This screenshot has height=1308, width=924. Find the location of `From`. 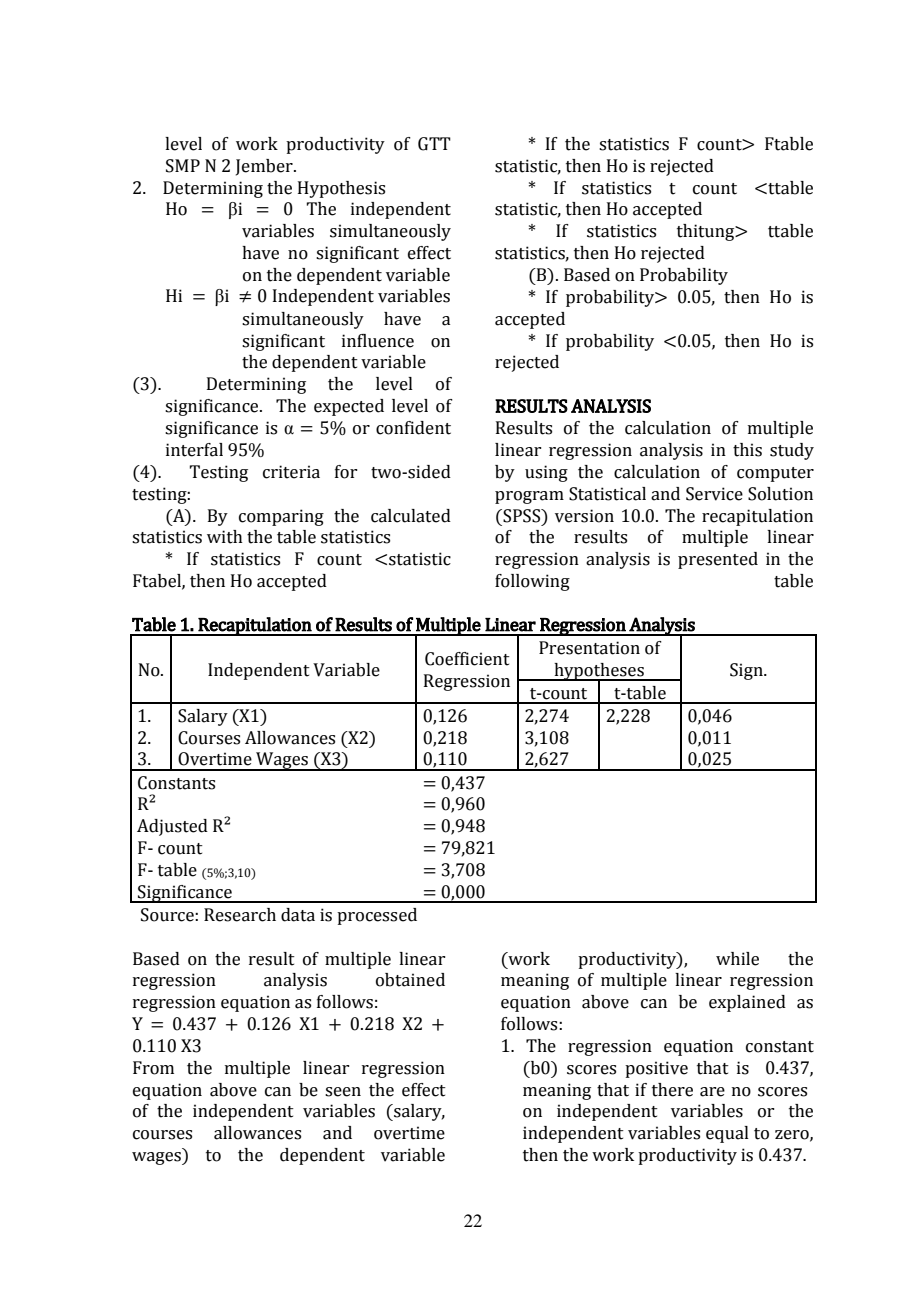

From is located at coordinates (153, 1068).
